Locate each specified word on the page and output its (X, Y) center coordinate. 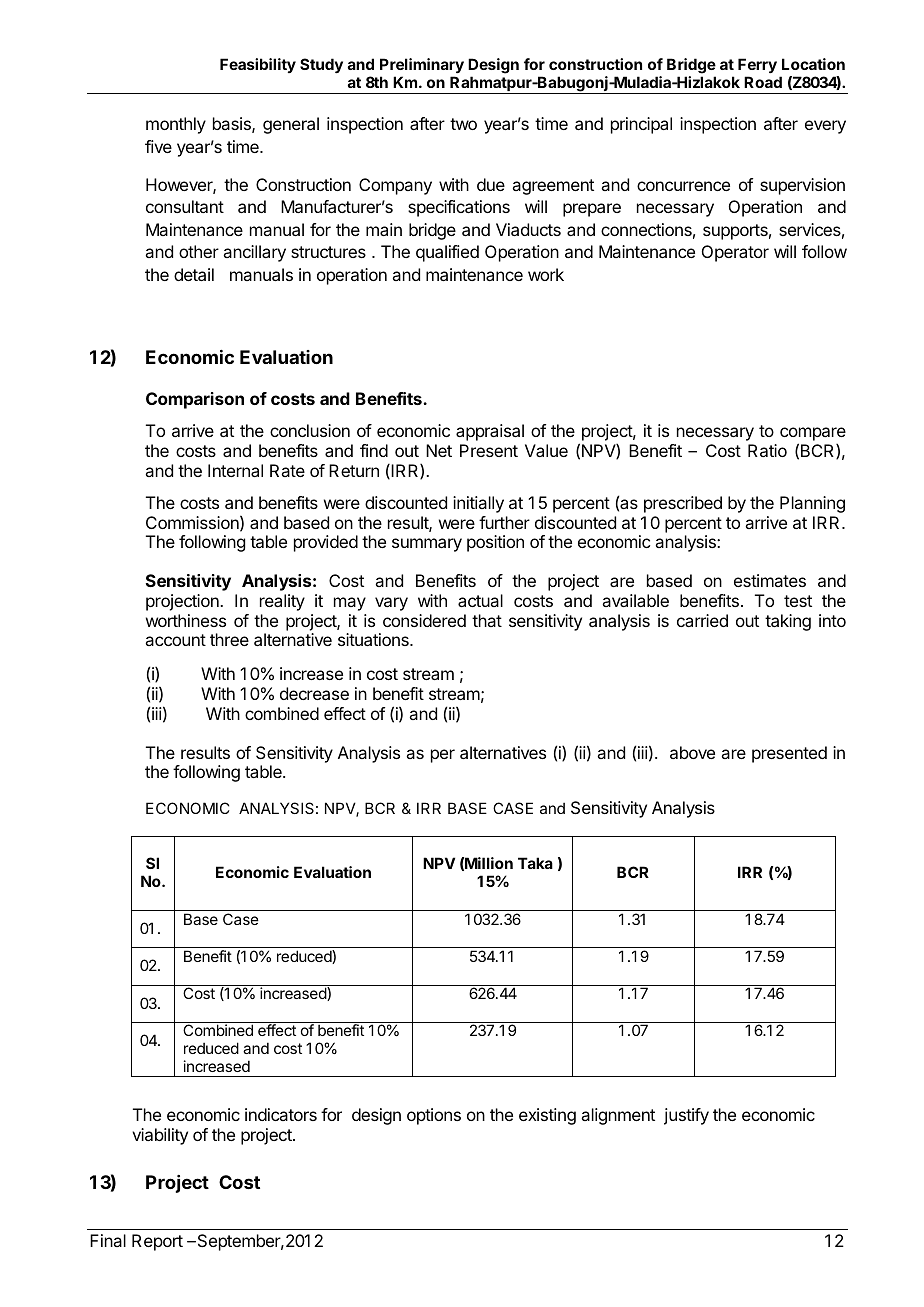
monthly (176, 125)
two (463, 124)
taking (788, 622)
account (175, 640)
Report (157, 1242)
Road (763, 82)
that (487, 620)
